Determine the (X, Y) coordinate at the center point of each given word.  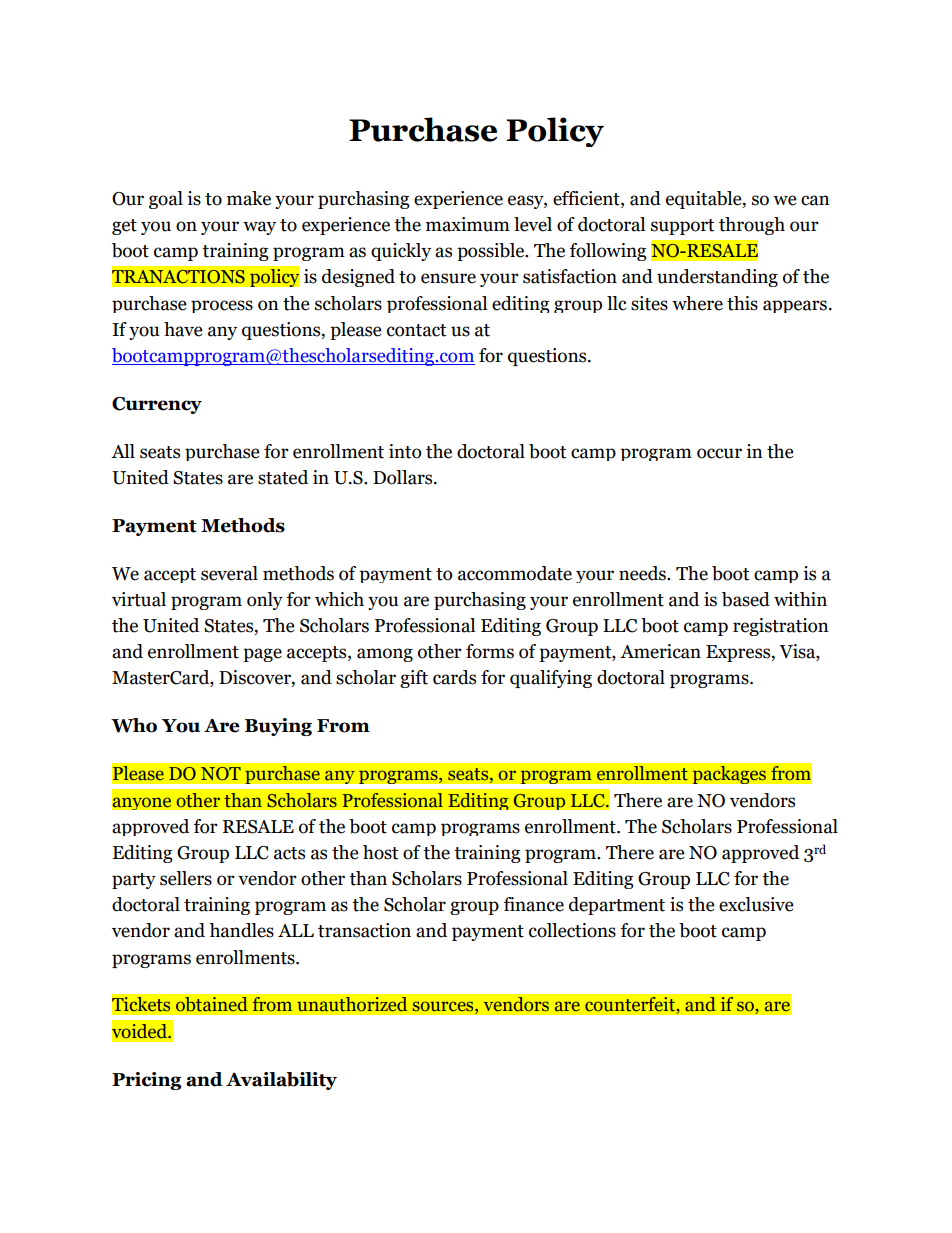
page (262, 655)
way (259, 228)
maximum (468, 224)
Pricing (146, 1081)
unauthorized (352, 1004)
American (660, 651)
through (752, 226)
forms (490, 651)
